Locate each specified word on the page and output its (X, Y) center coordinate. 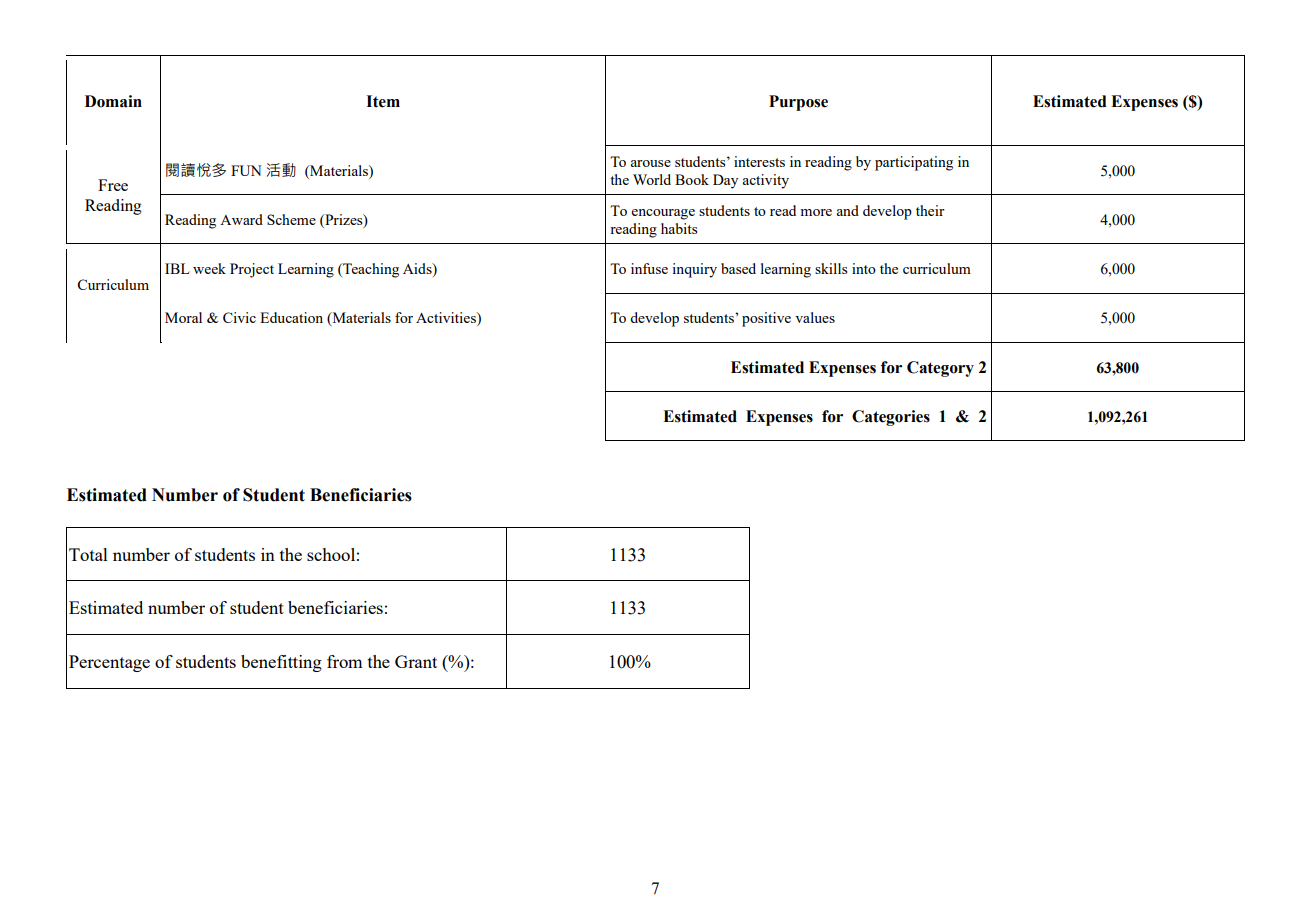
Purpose (798, 103)
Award (241, 219)
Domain (113, 101)
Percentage (109, 663)
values (815, 317)
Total (88, 554)
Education (291, 317)
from (345, 661)
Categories (891, 418)
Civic (239, 317)
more (816, 212)
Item (383, 101)
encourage (663, 214)
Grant (416, 661)
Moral (183, 317)
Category (940, 369)
